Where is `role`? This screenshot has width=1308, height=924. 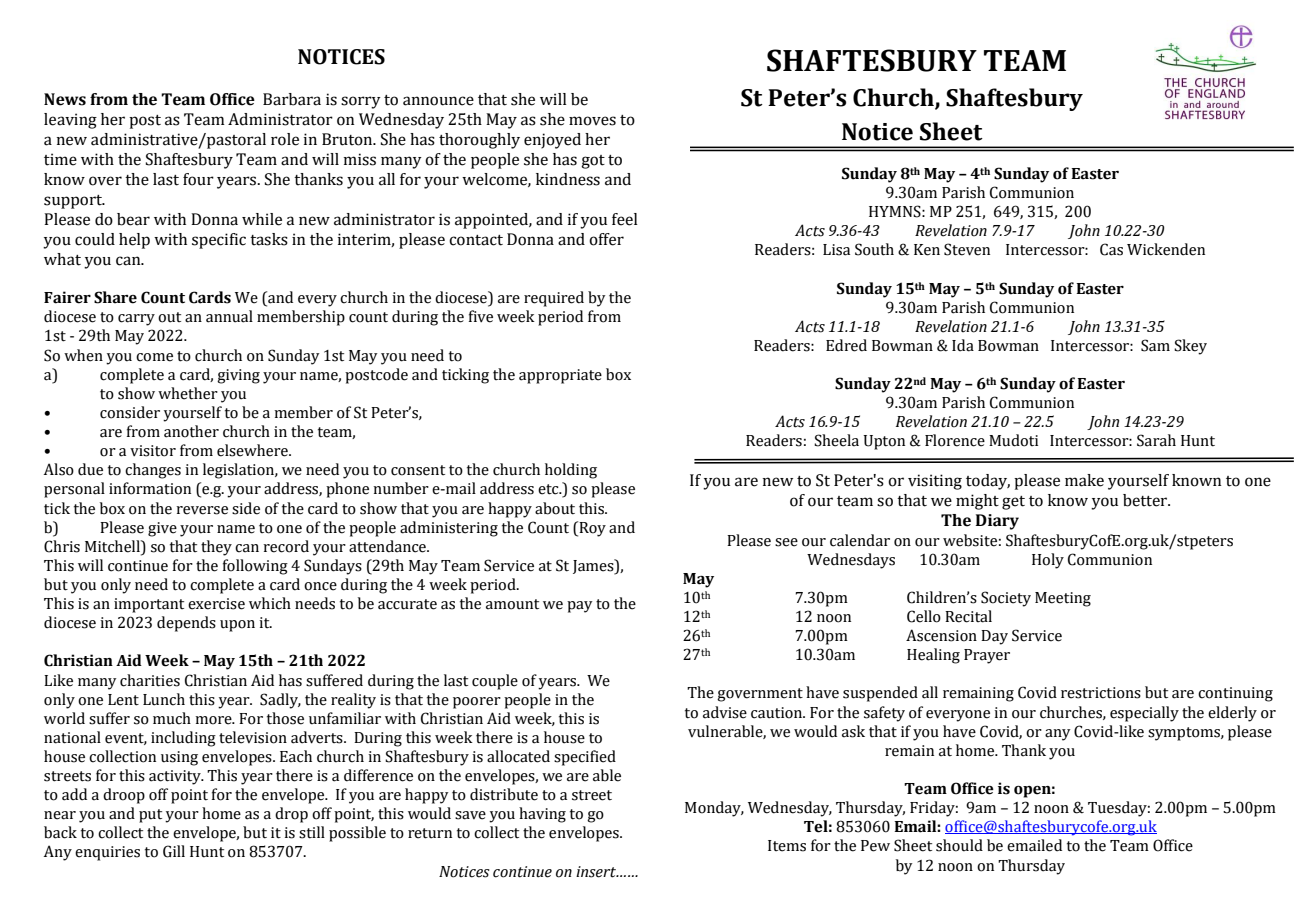
role is located at coordinates (285, 139).
